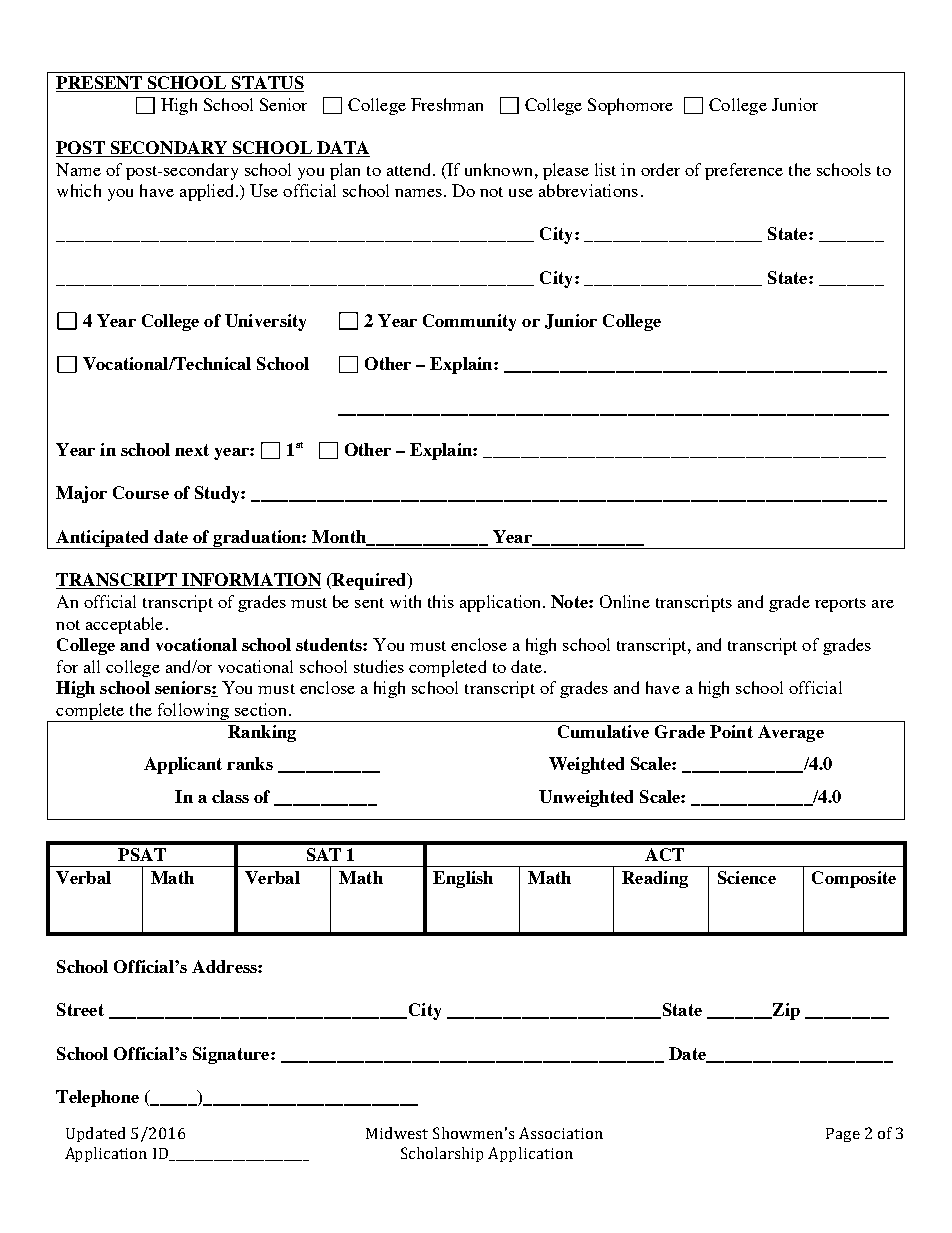  I want to click on reports, so click(840, 605).
